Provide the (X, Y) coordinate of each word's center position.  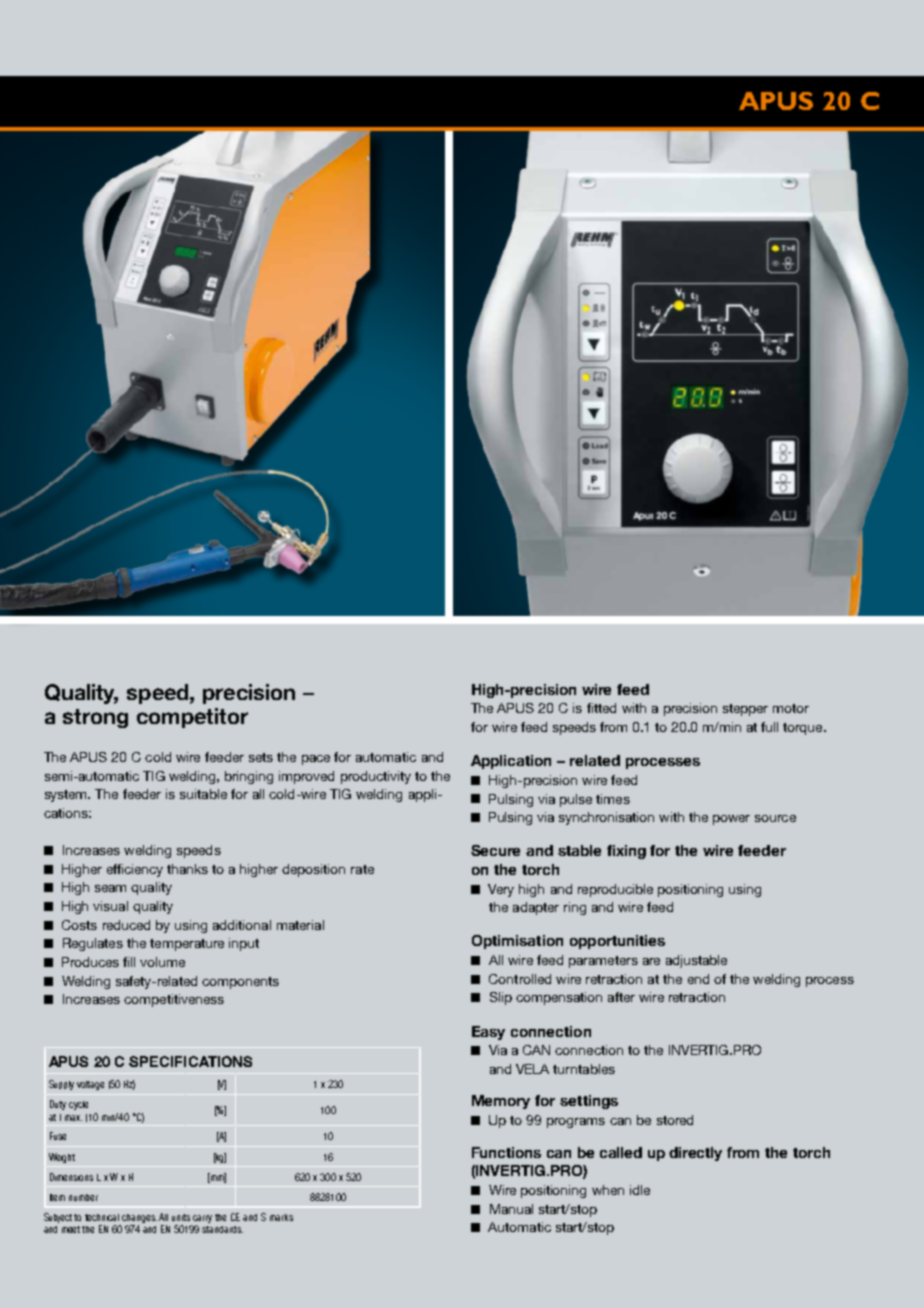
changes (139, 1218)
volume (162, 962)
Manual (511, 1209)
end (698, 979)
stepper (745, 710)
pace (316, 760)
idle (640, 1190)
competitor (192, 718)
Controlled (520, 979)
